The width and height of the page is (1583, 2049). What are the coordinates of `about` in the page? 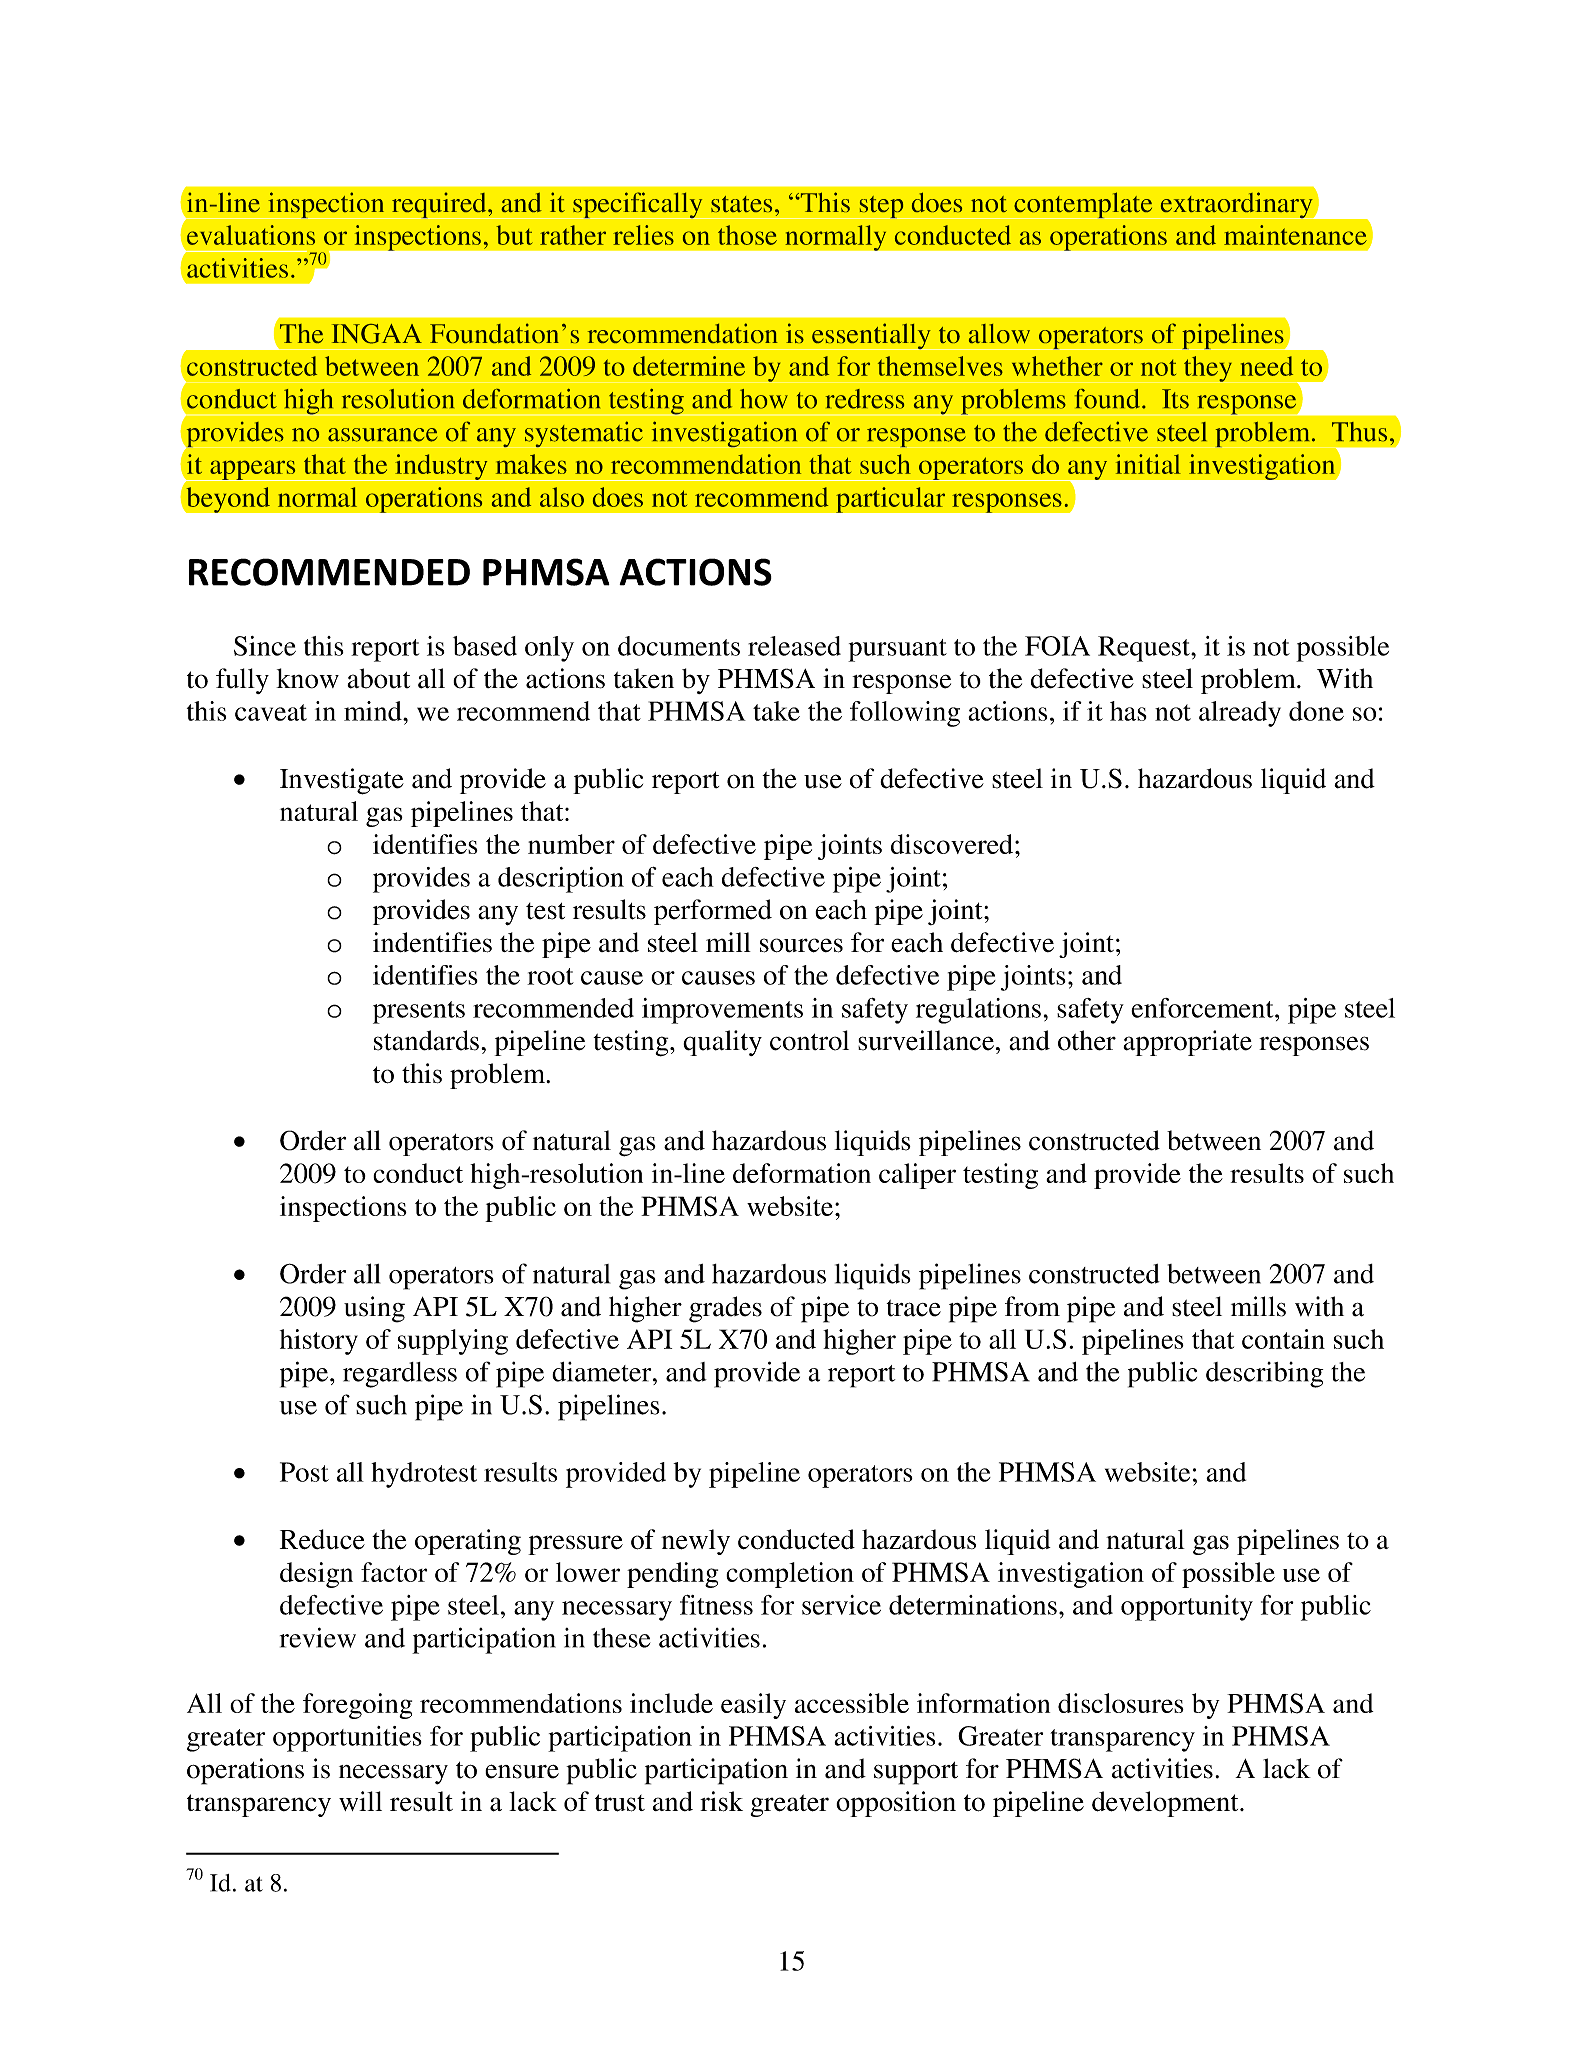 It's located at (378, 678).
